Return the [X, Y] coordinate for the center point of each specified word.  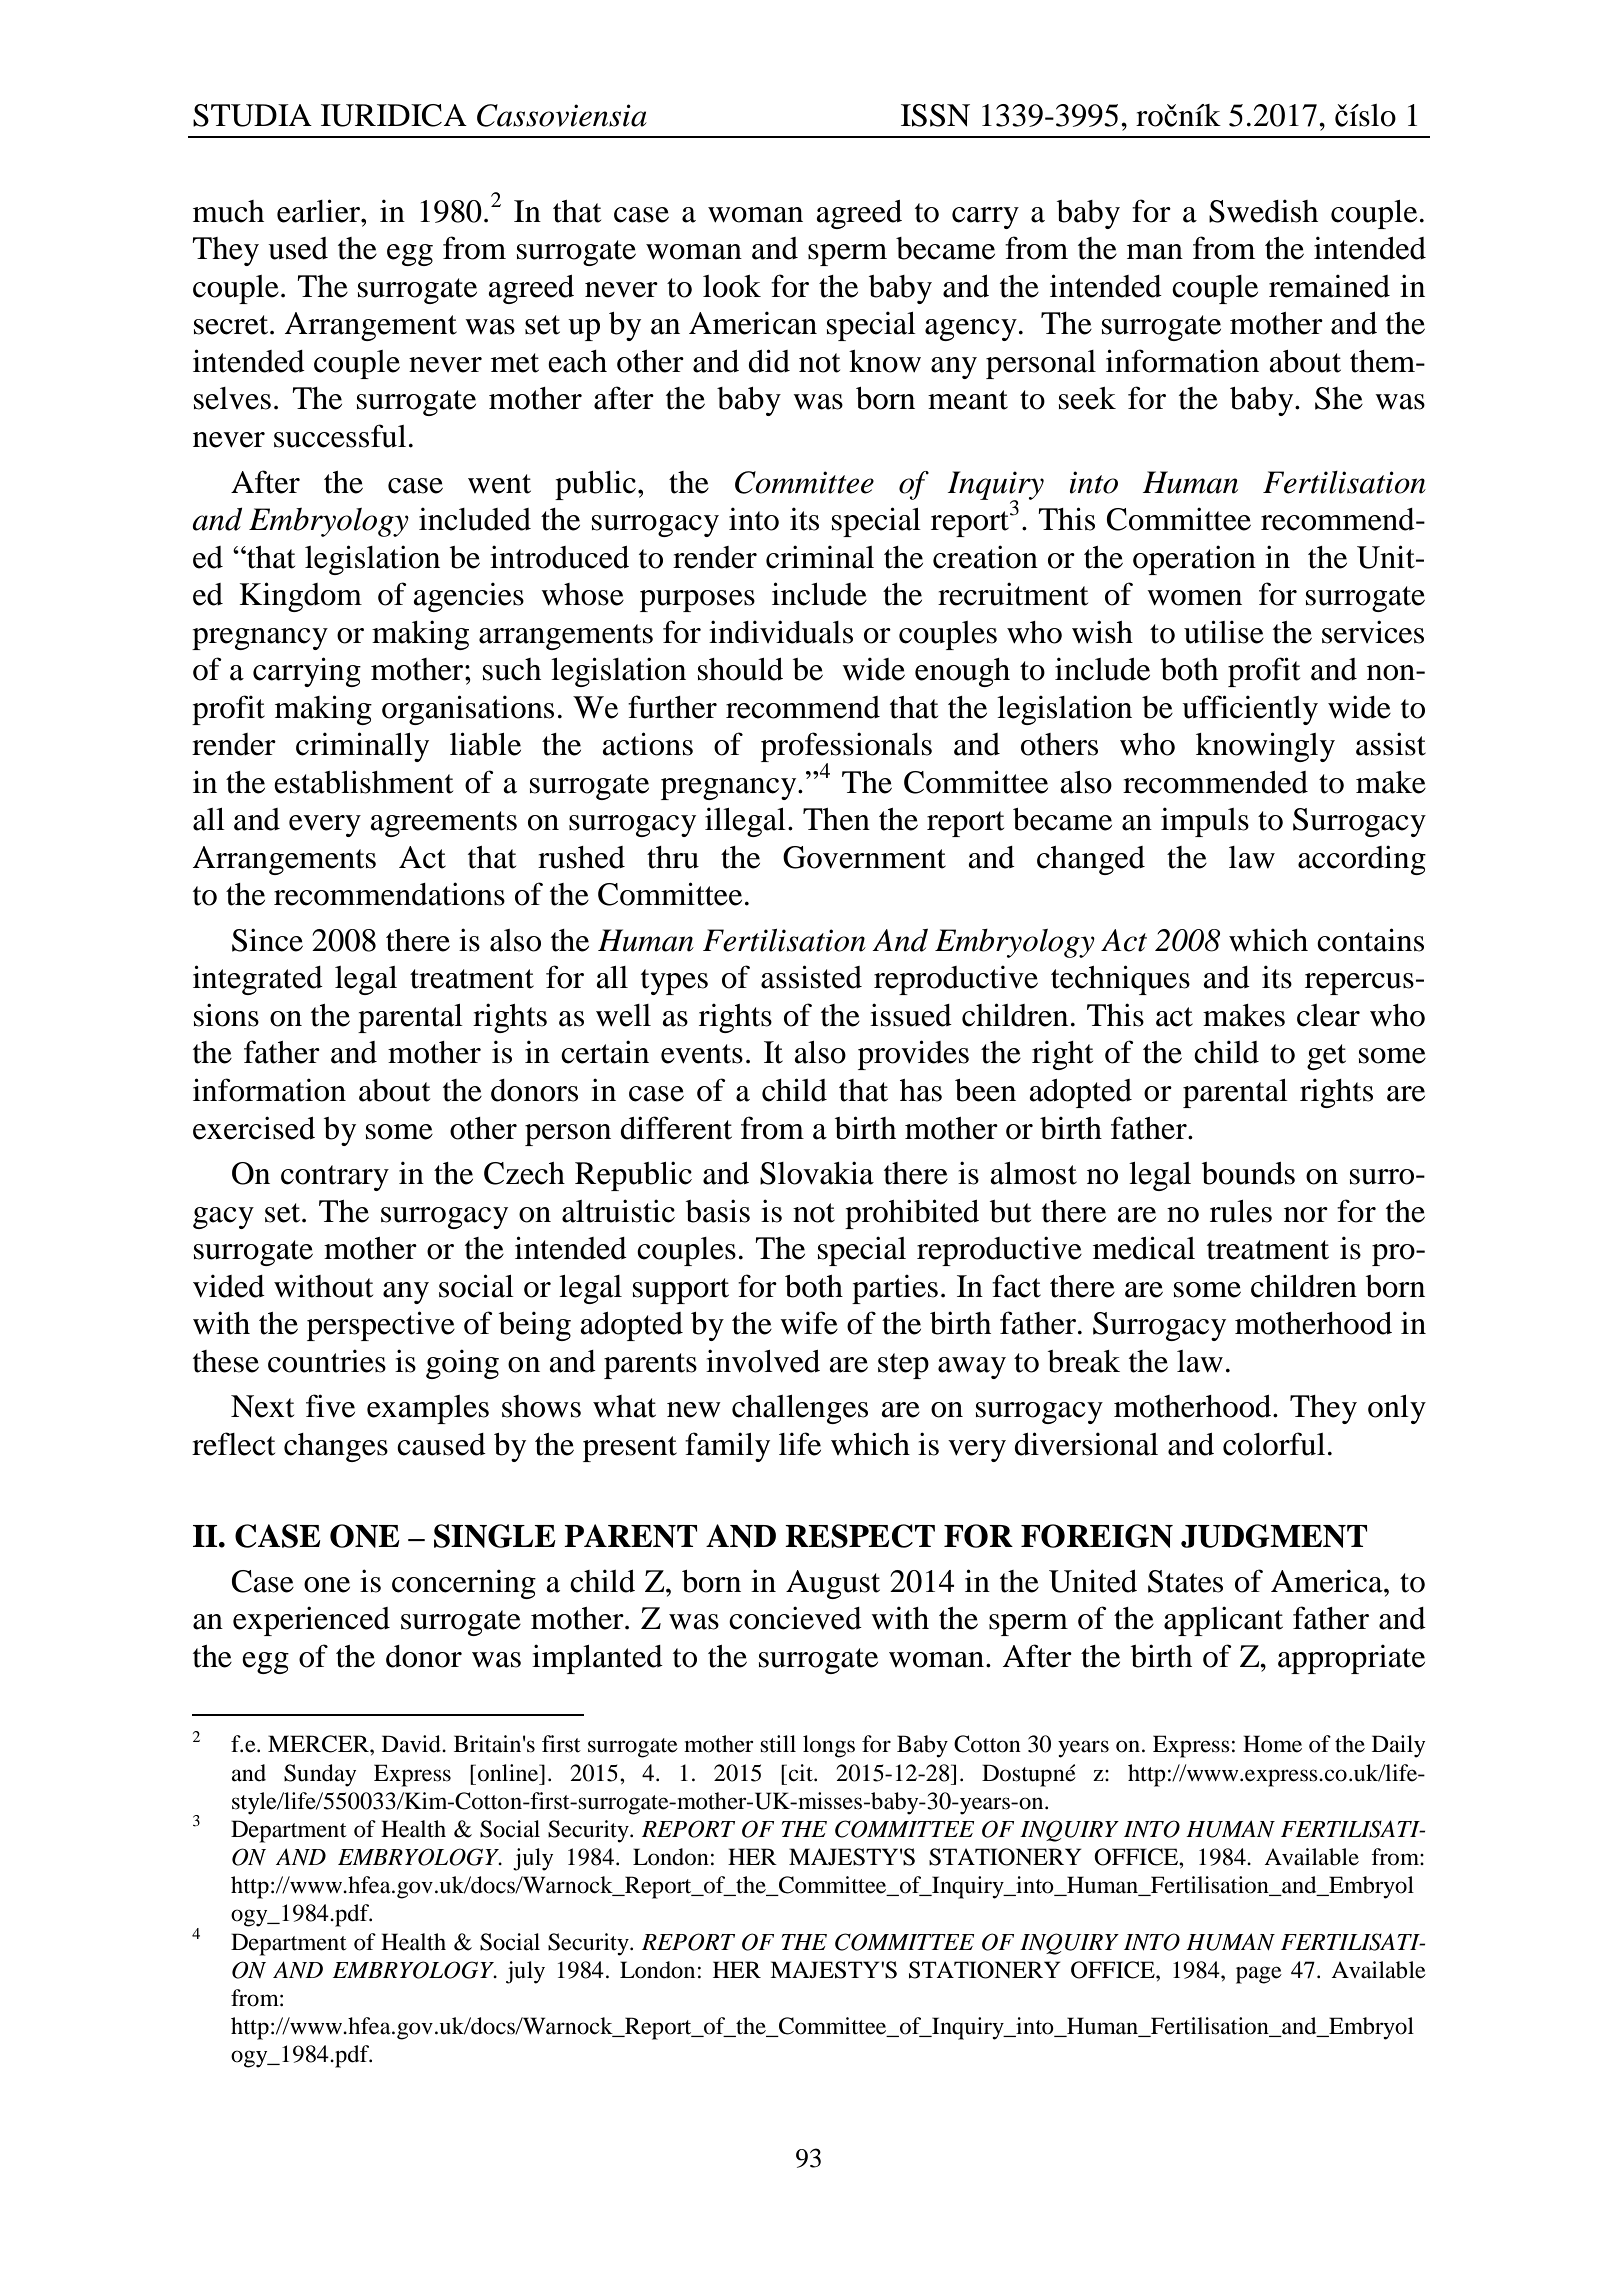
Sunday [320, 1775]
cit [802, 1773]
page [1259, 1975]
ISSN [935, 115]
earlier [320, 211]
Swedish [1263, 211]
